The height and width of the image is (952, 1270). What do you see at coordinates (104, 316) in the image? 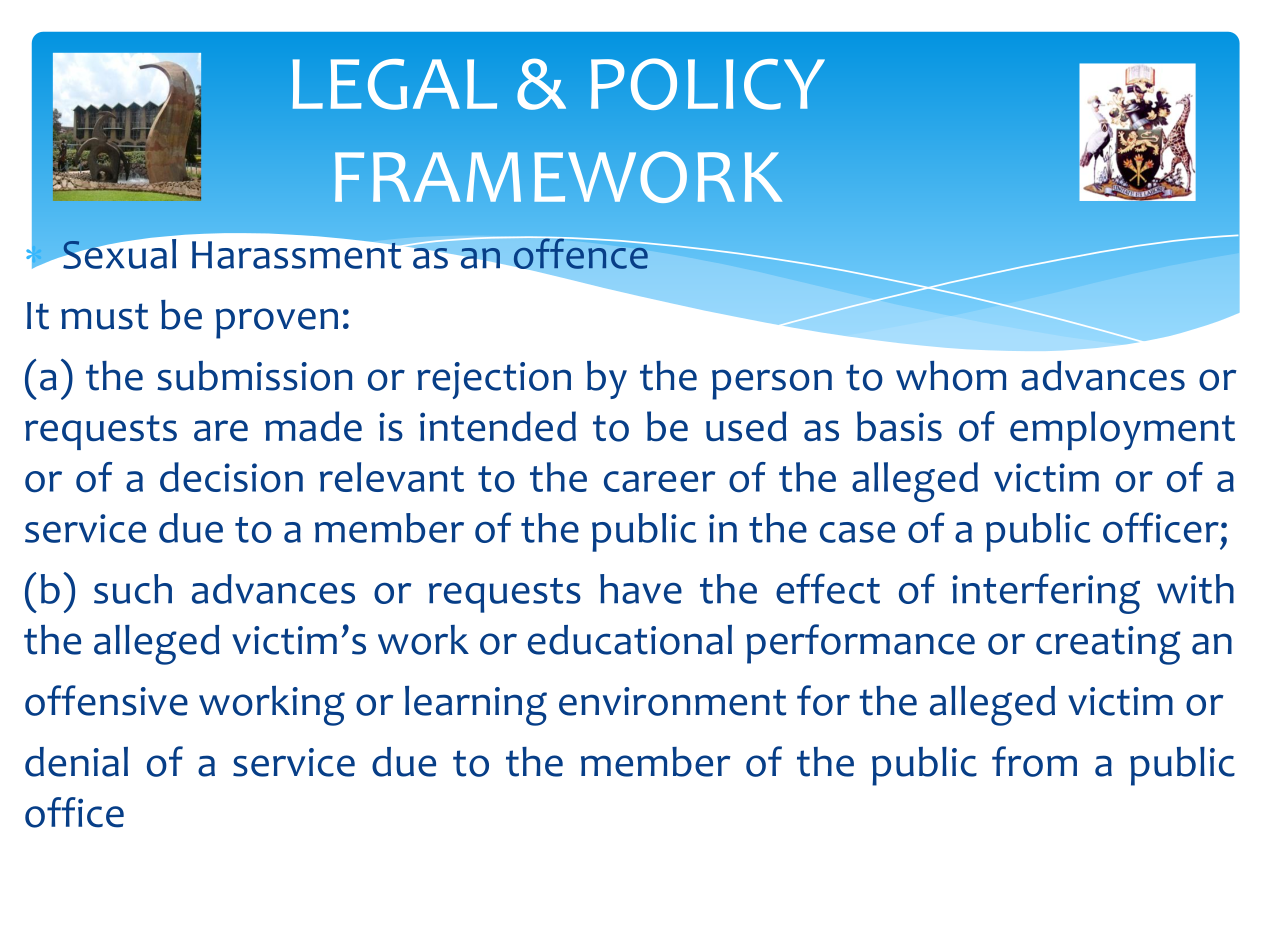
I see `must` at bounding box center [104, 316].
